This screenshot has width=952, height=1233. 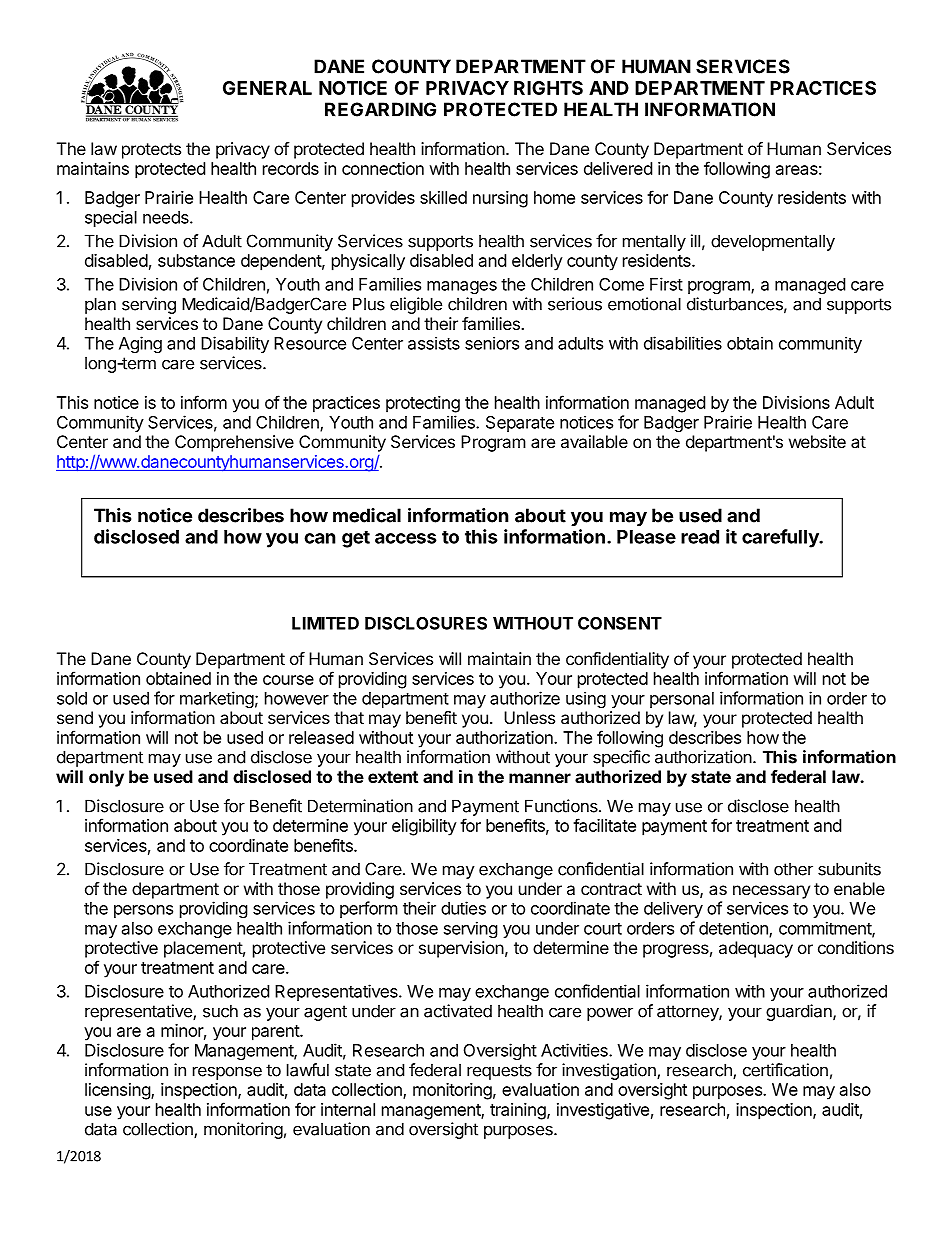 I want to click on REGARDING, so click(x=380, y=109).
